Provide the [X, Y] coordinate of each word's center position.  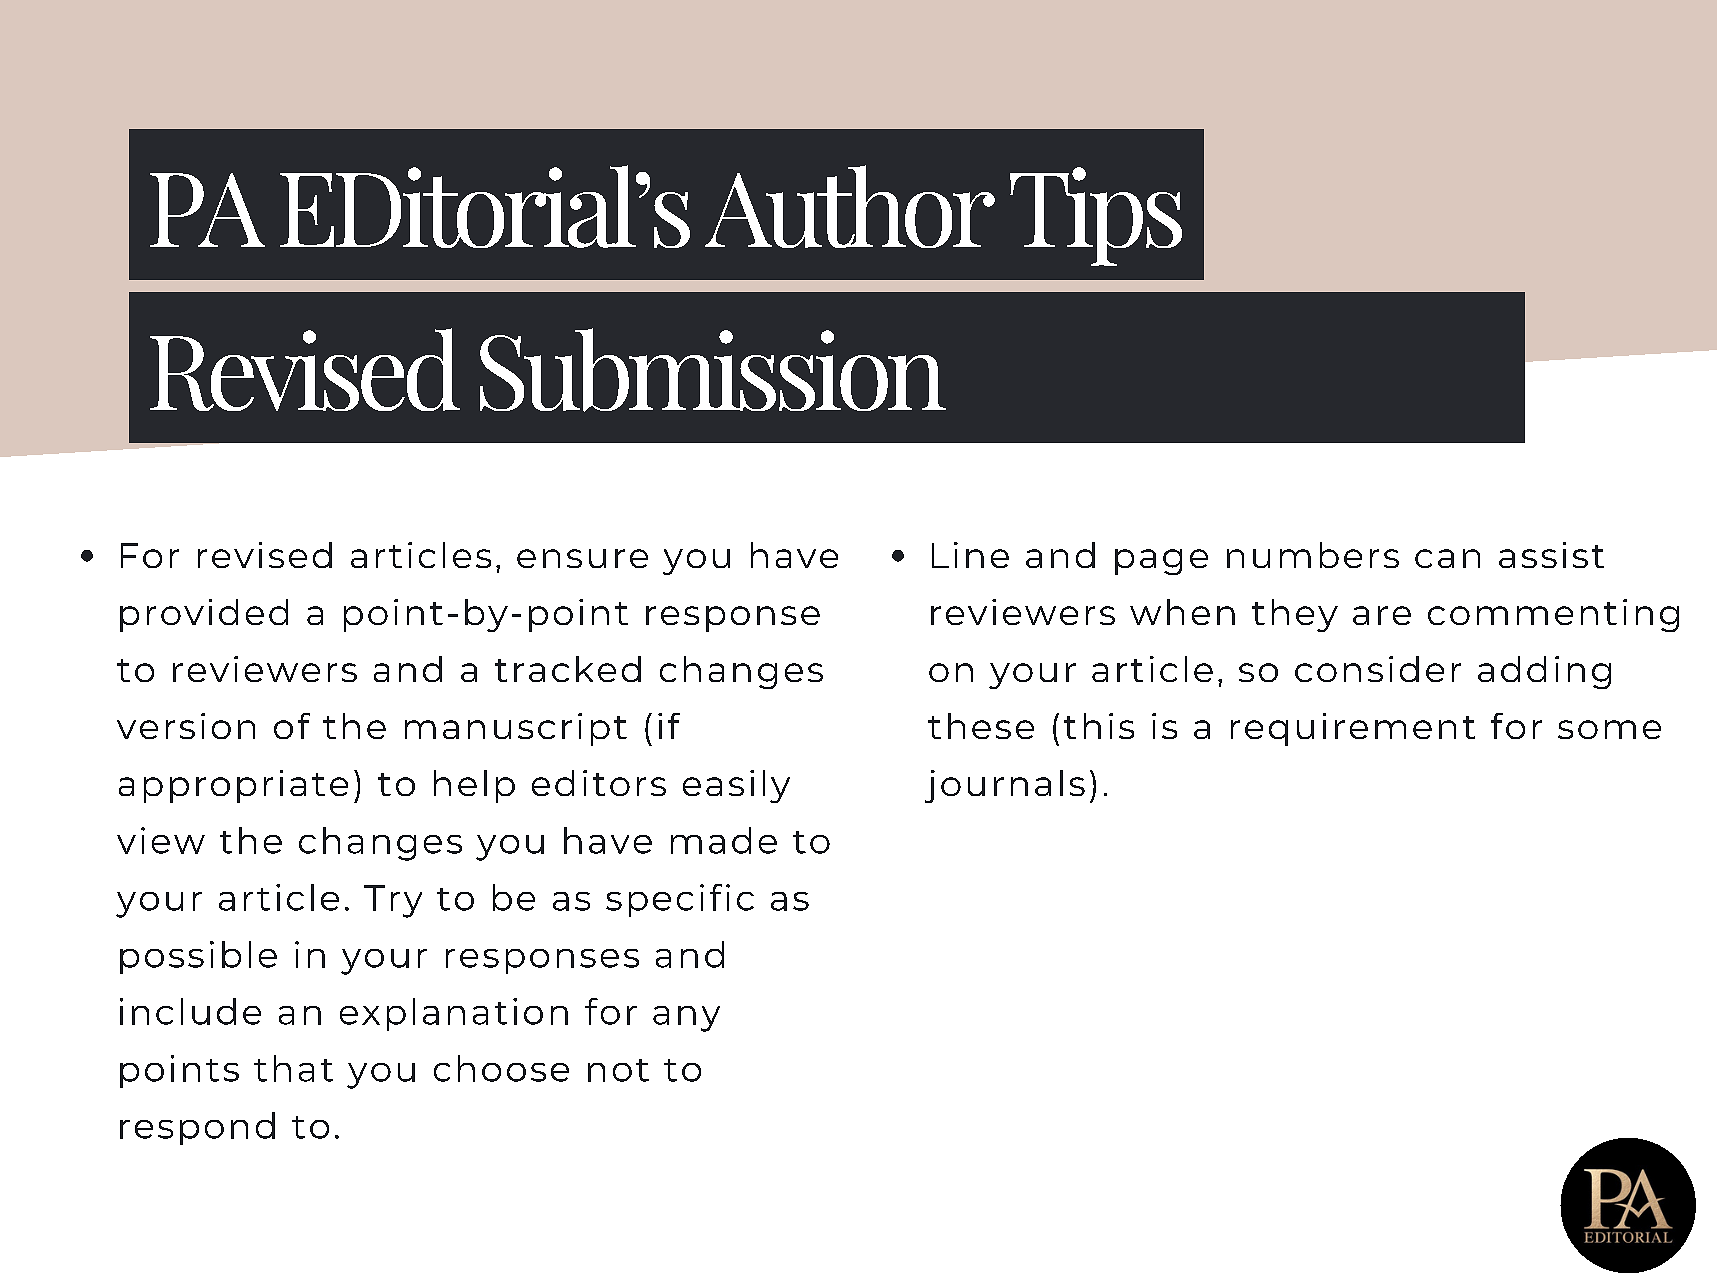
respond [197, 1128]
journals [1005, 786]
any [686, 1019]
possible [198, 957]
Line [970, 555]
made [724, 840]
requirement [1353, 729]
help [474, 786]
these [981, 726]
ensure [582, 558]
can [1447, 558]
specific [680, 900]
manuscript [516, 729]
